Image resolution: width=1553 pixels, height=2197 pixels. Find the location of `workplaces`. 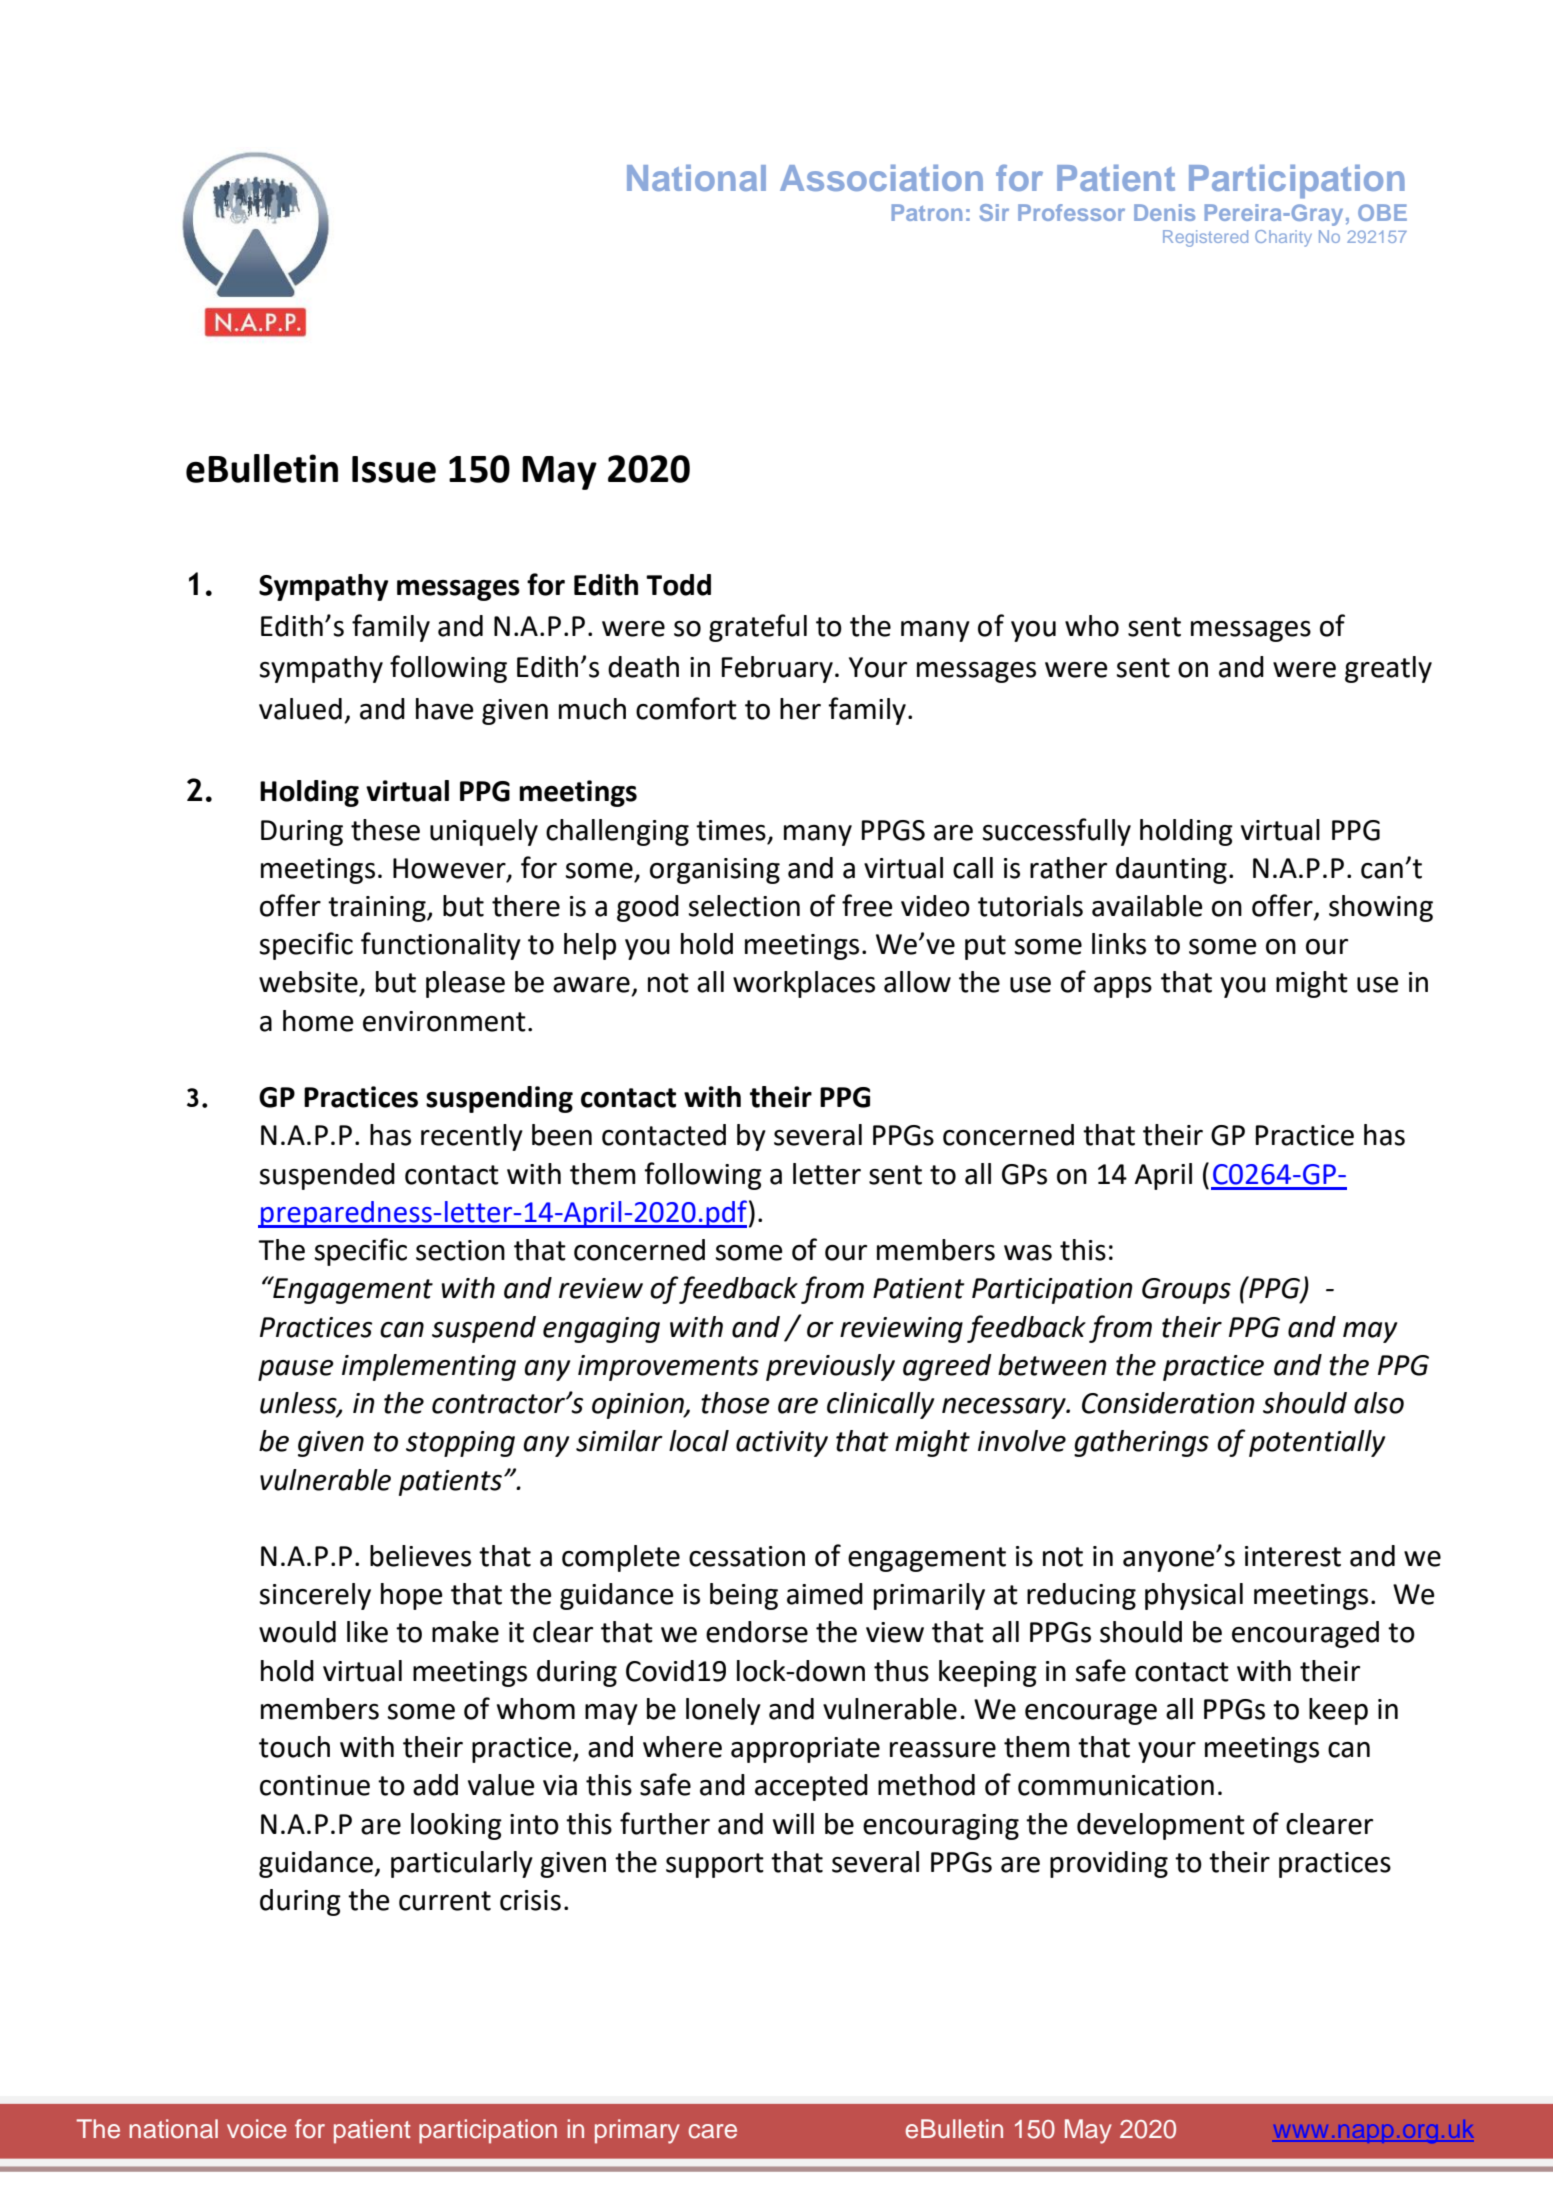

workplaces is located at coordinates (804, 984).
